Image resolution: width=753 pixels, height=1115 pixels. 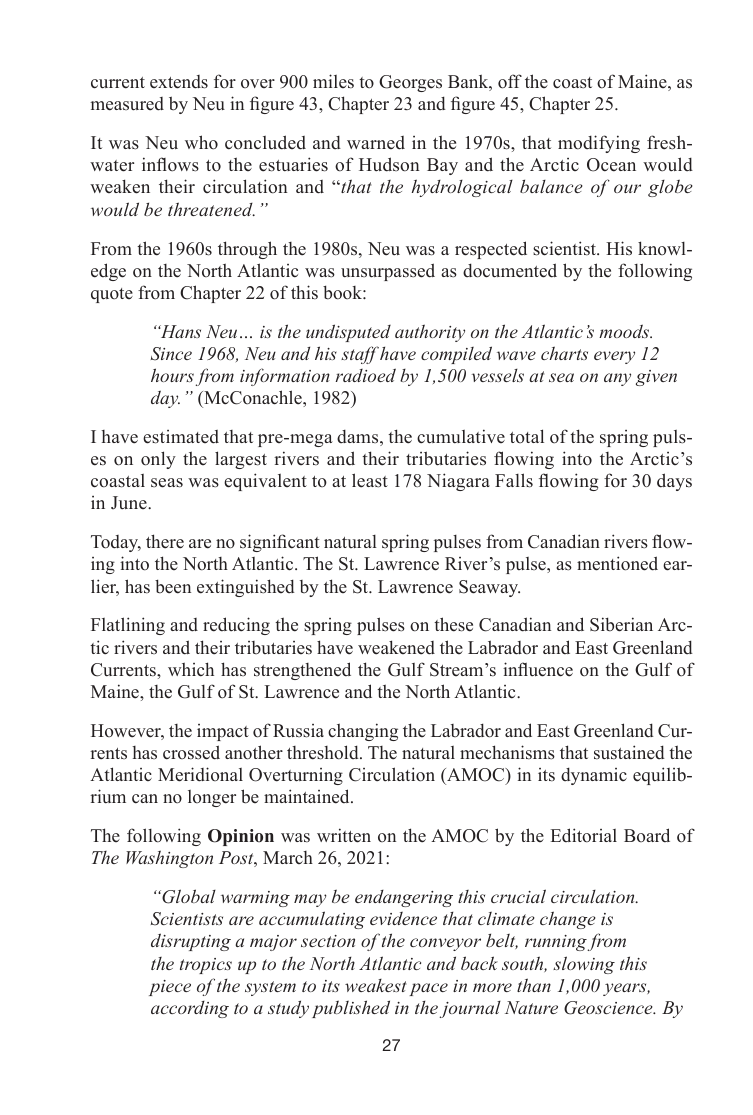 I want to click on which, so click(x=191, y=669).
